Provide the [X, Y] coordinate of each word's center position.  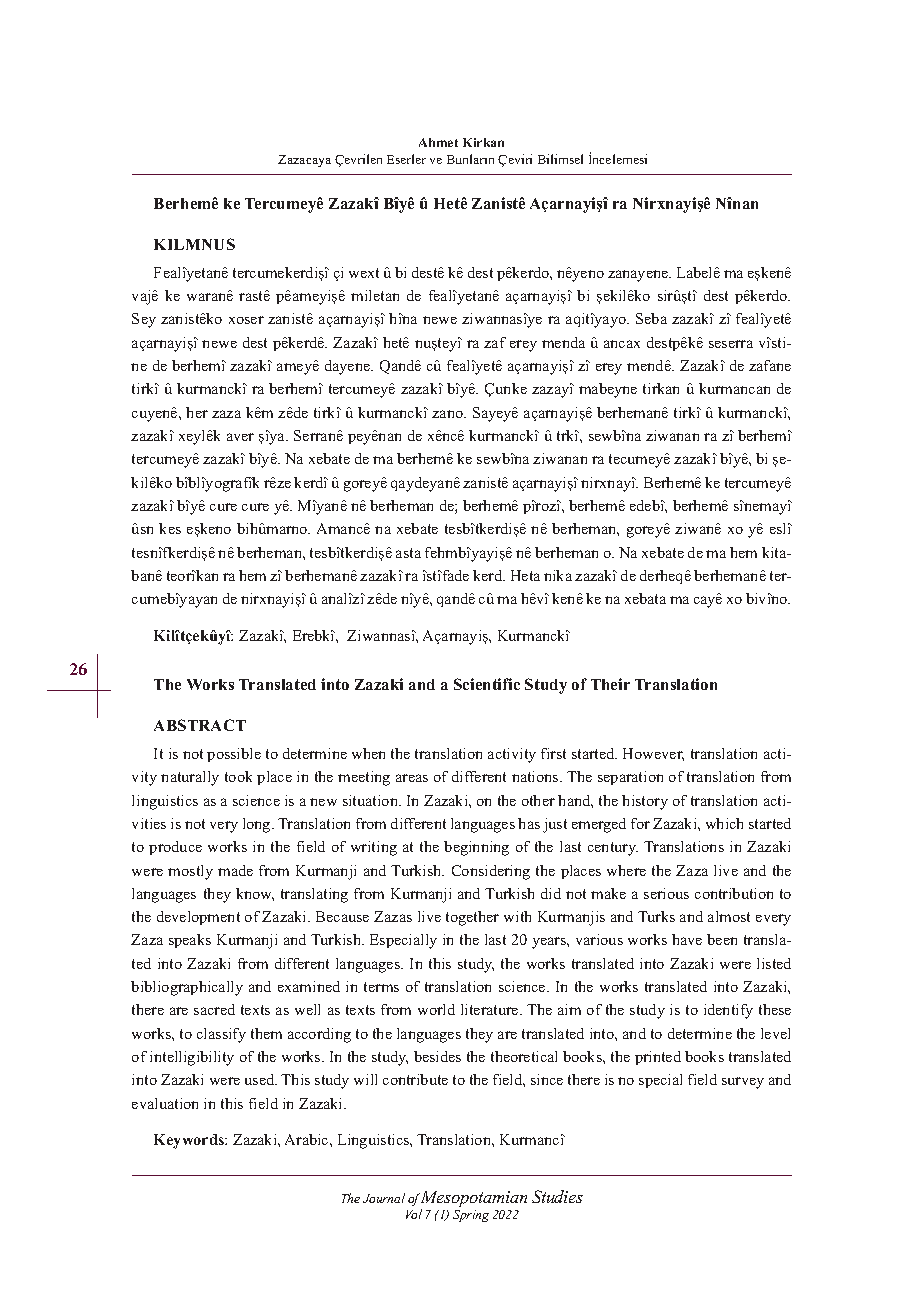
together [472, 918]
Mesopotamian [473, 1200]
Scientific [487, 684]
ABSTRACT [200, 725]
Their [610, 684]
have [687, 939]
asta [408, 553]
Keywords [190, 1141]
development [198, 918]
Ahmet [438, 142]
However [653, 754]
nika [558, 575]
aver [240, 437]
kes [170, 528]
